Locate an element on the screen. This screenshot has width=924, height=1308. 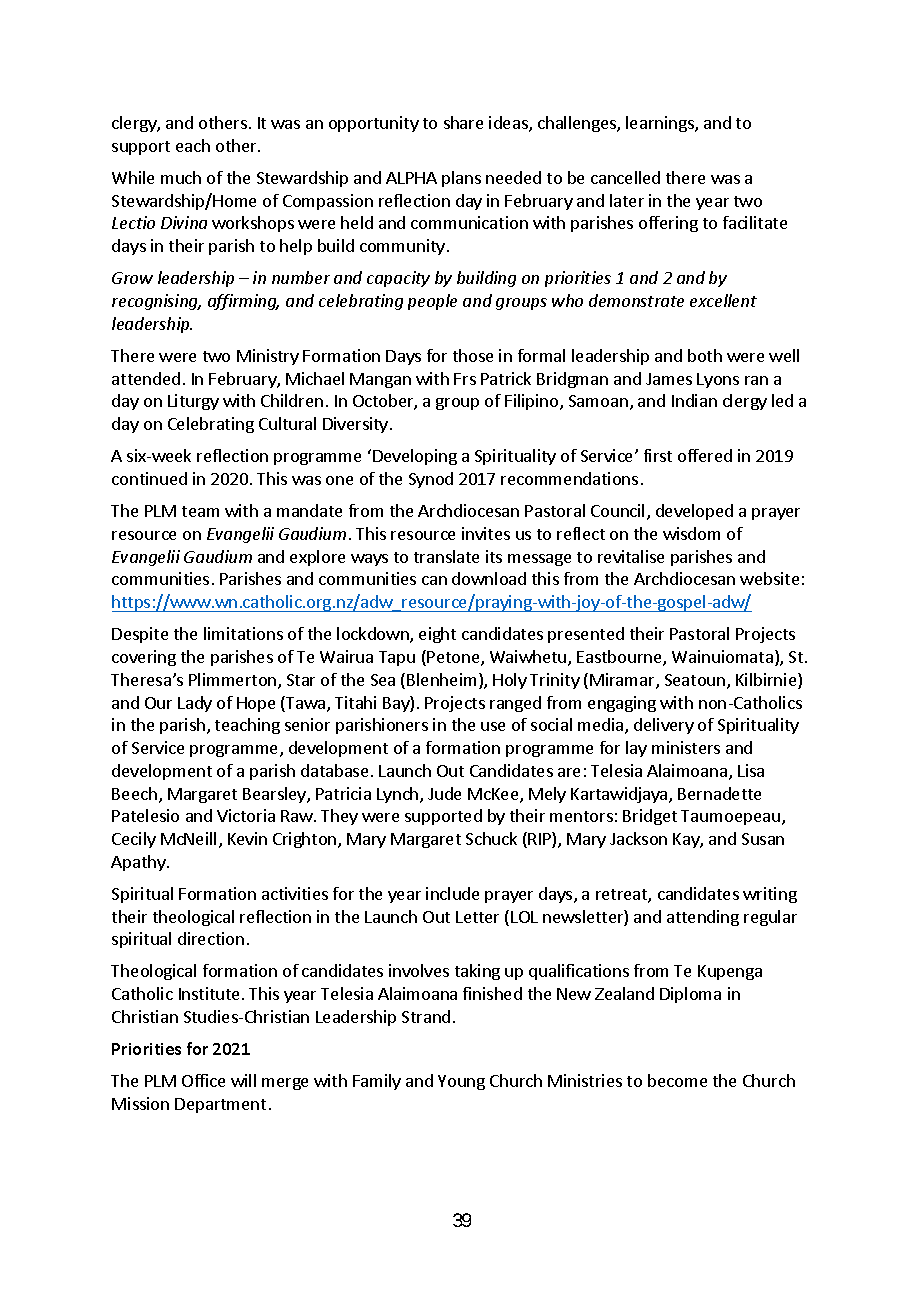
become is located at coordinates (677, 1080).
